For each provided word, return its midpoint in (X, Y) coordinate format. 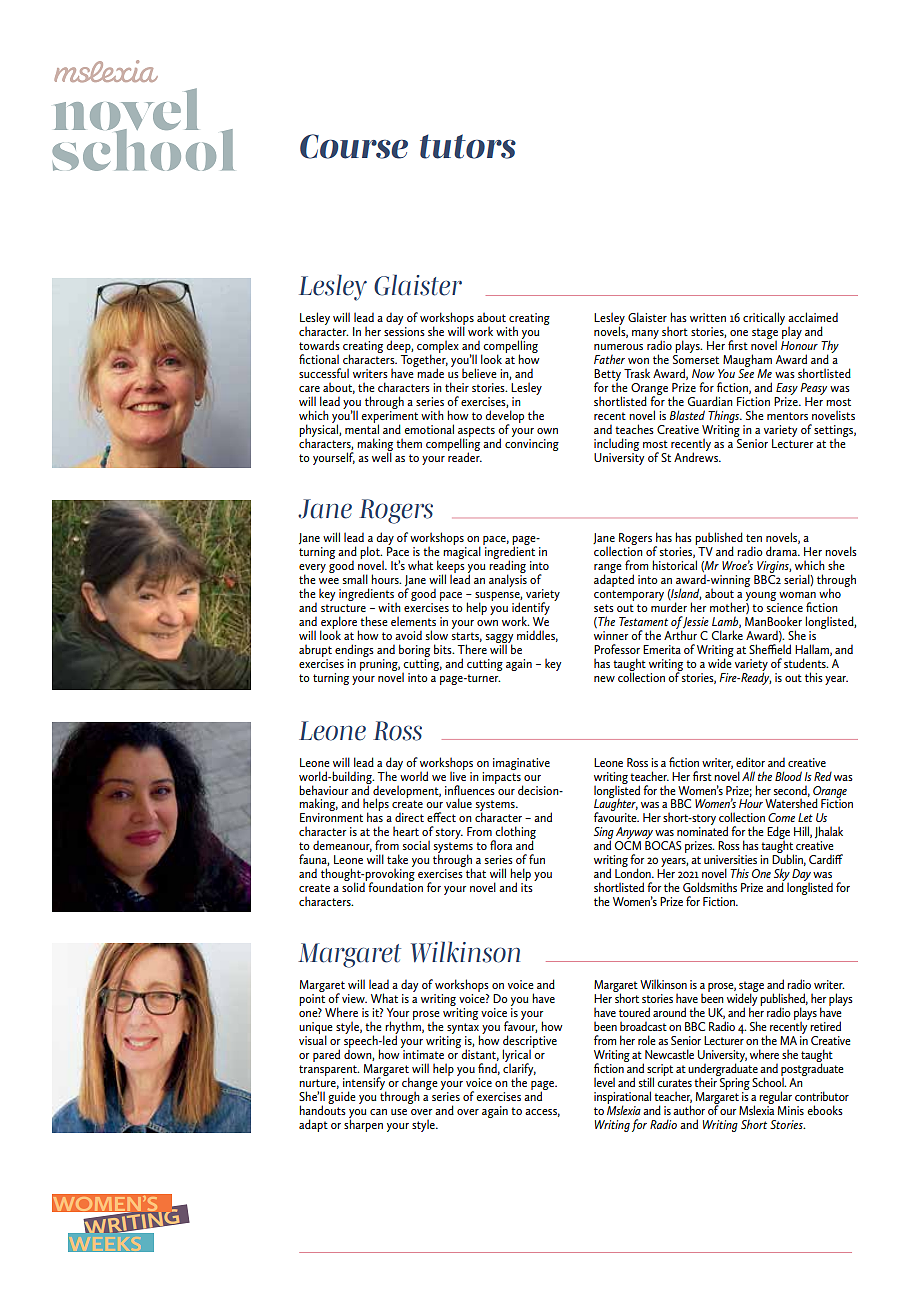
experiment (389, 418)
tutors (468, 146)
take (397, 859)
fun (537, 859)
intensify (365, 1083)
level (604, 1082)
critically (764, 318)
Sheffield (770, 648)
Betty (607, 376)
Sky (782, 876)
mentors (787, 416)
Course (354, 146)
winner (611, 635)
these (373, 621)
